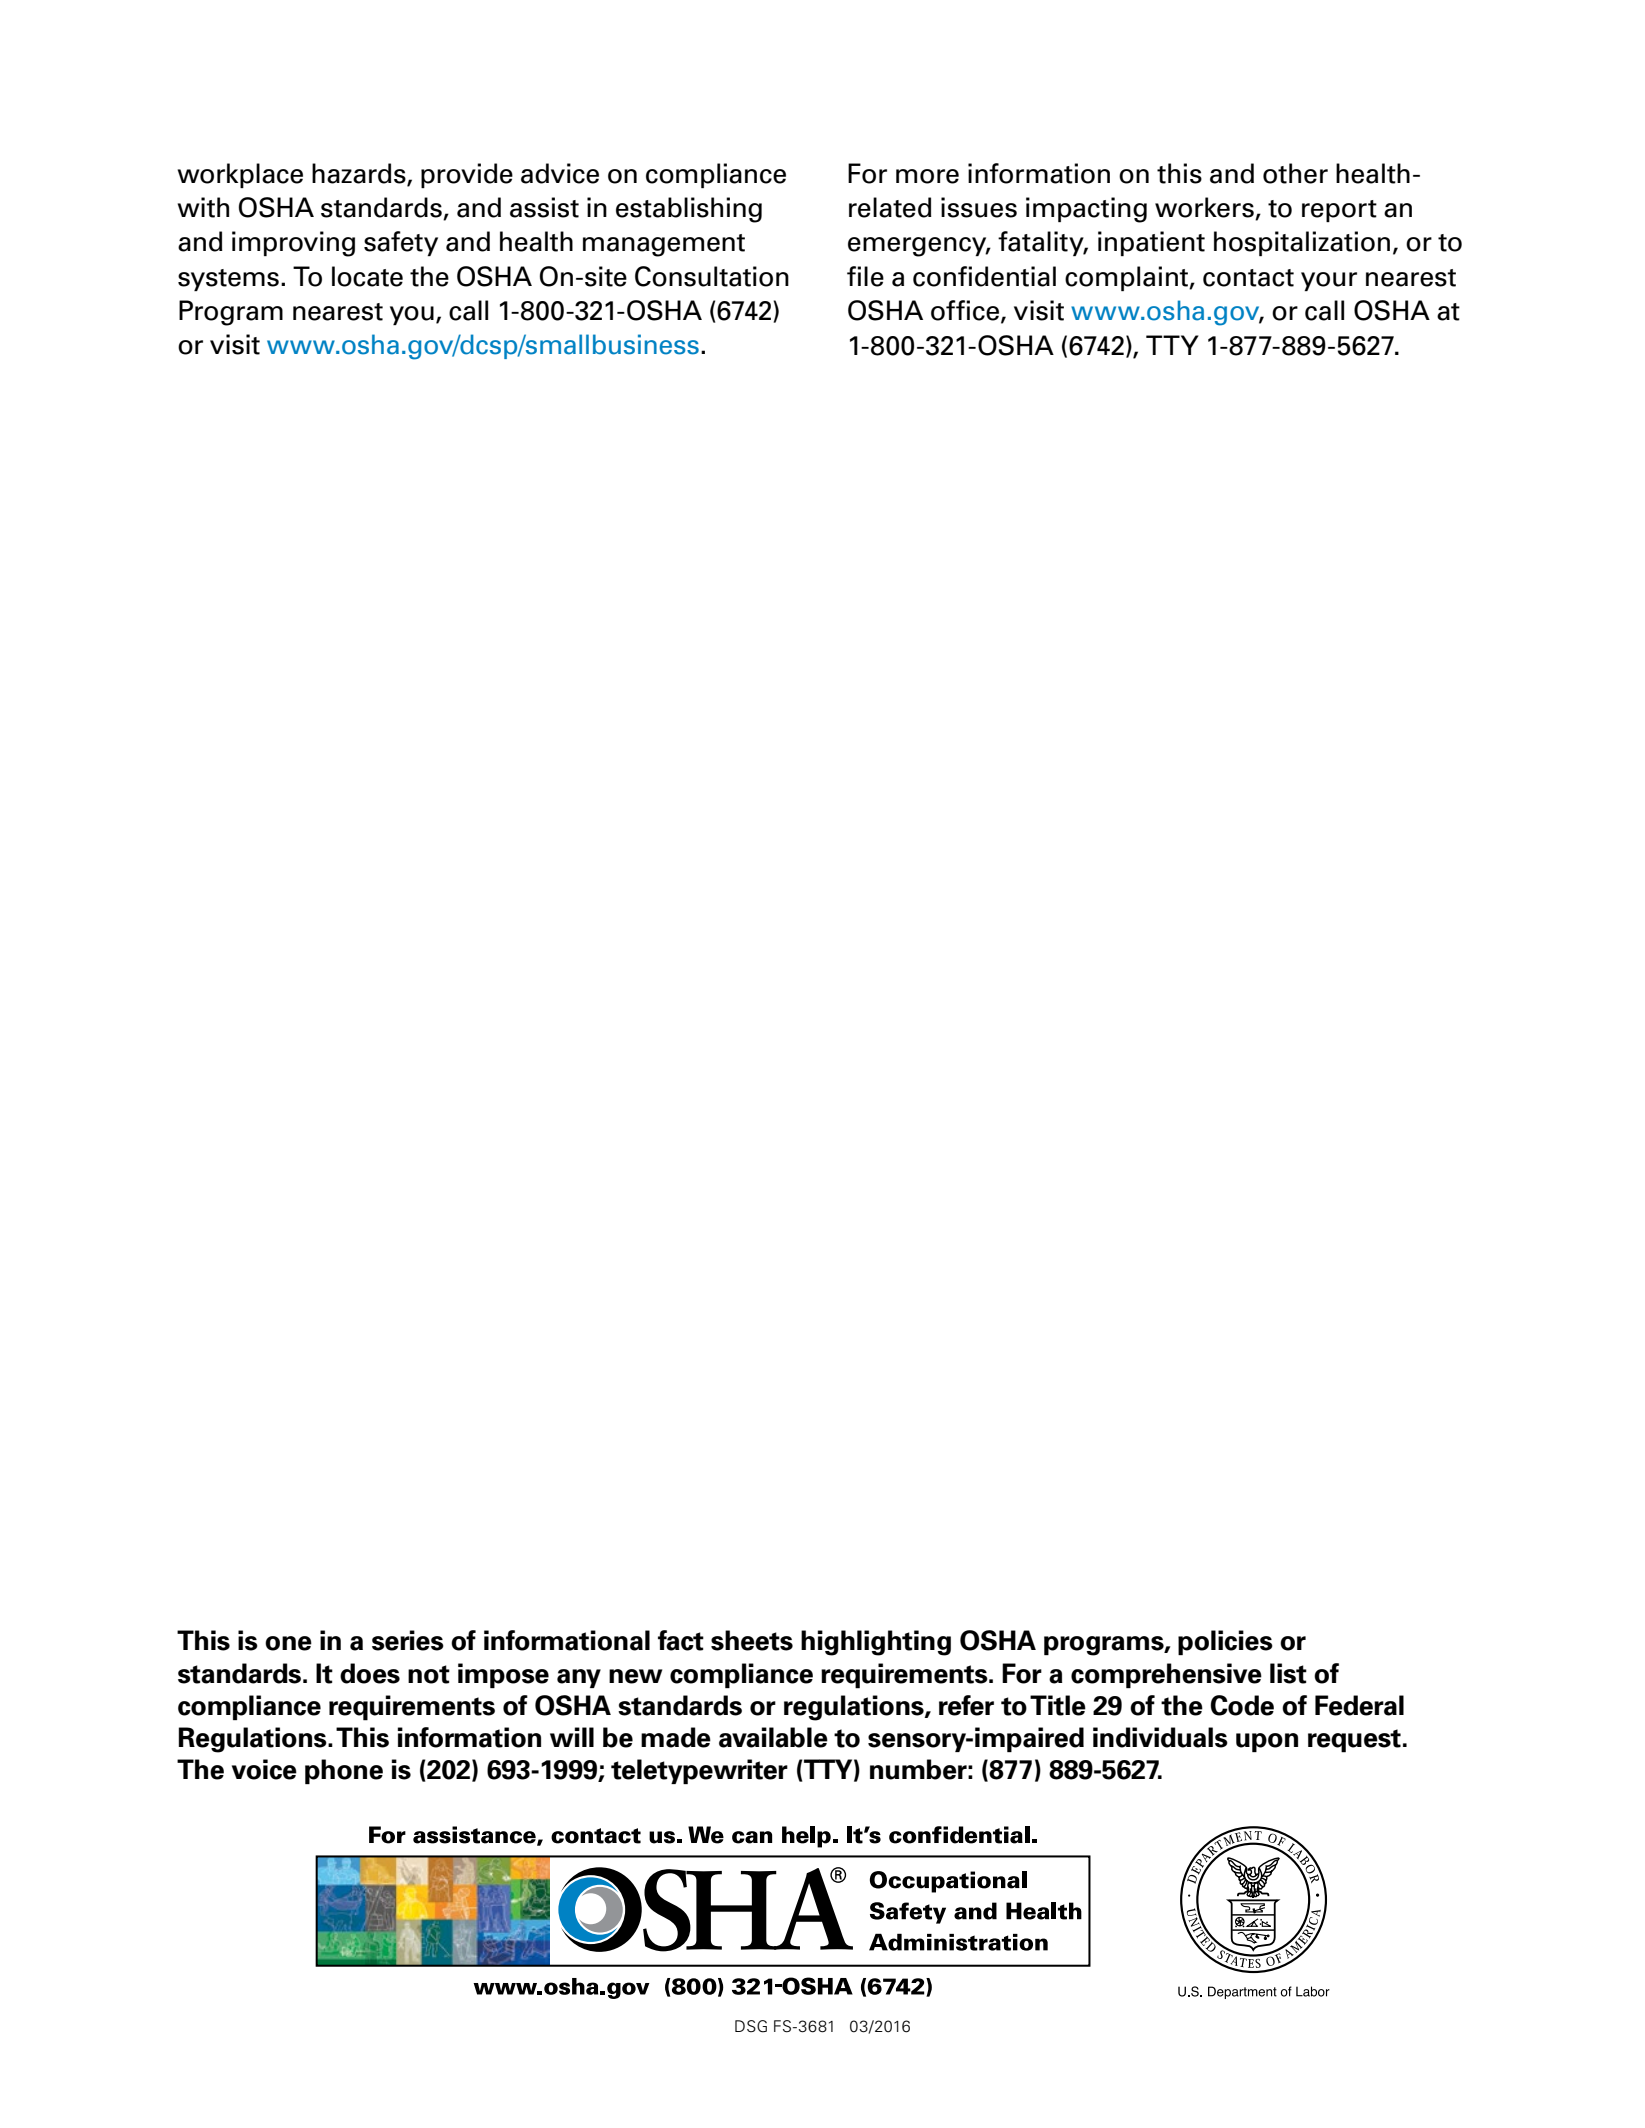 Image resolution: width=1645 pixels, height=2128 pixels. Describe the element at coordinates (773, 1737) in the screenshot. I see `available` at that location.
